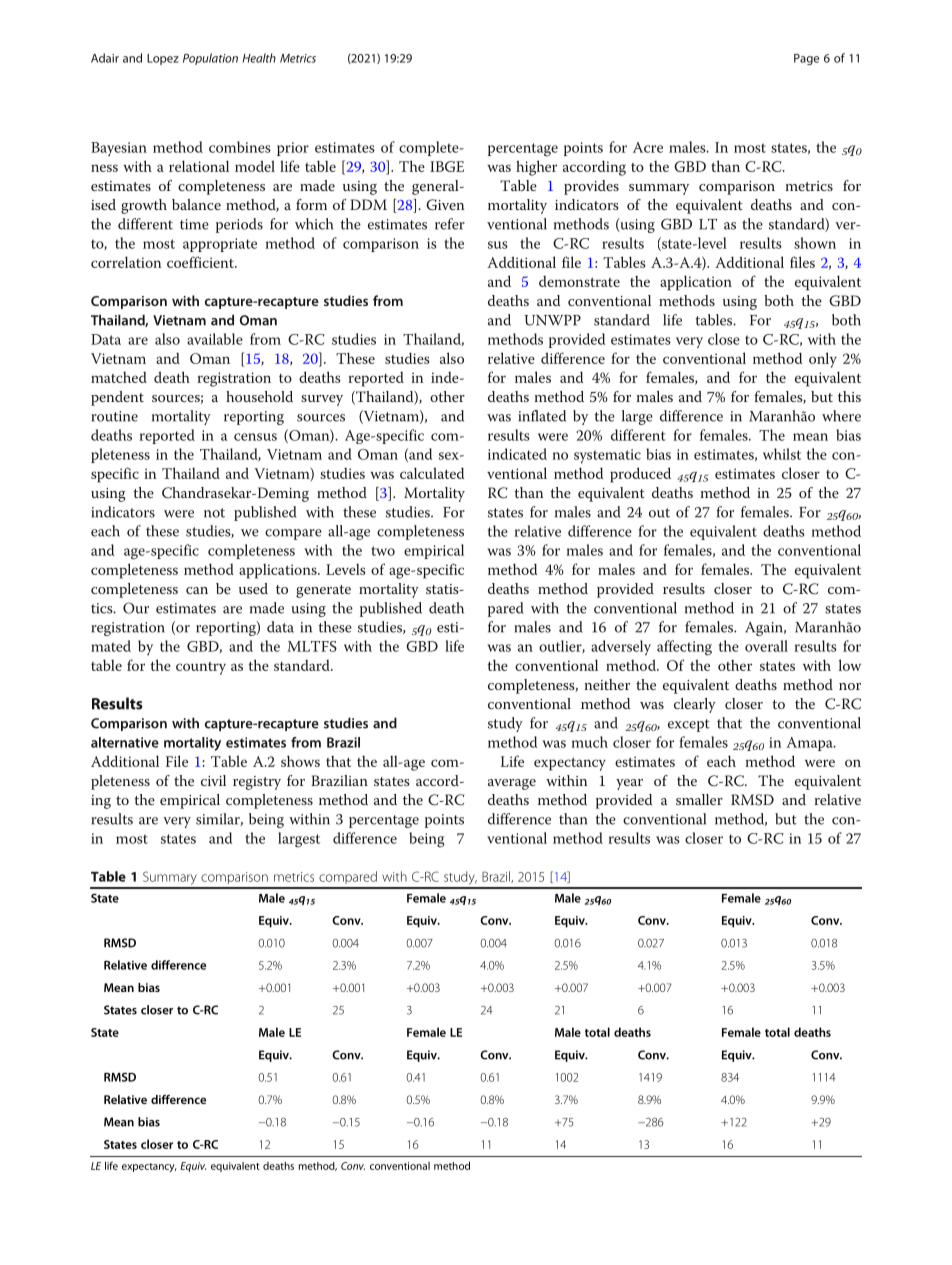 The height and width of the page is (1265, 952). I want to click on higher, so click(536, 168).
